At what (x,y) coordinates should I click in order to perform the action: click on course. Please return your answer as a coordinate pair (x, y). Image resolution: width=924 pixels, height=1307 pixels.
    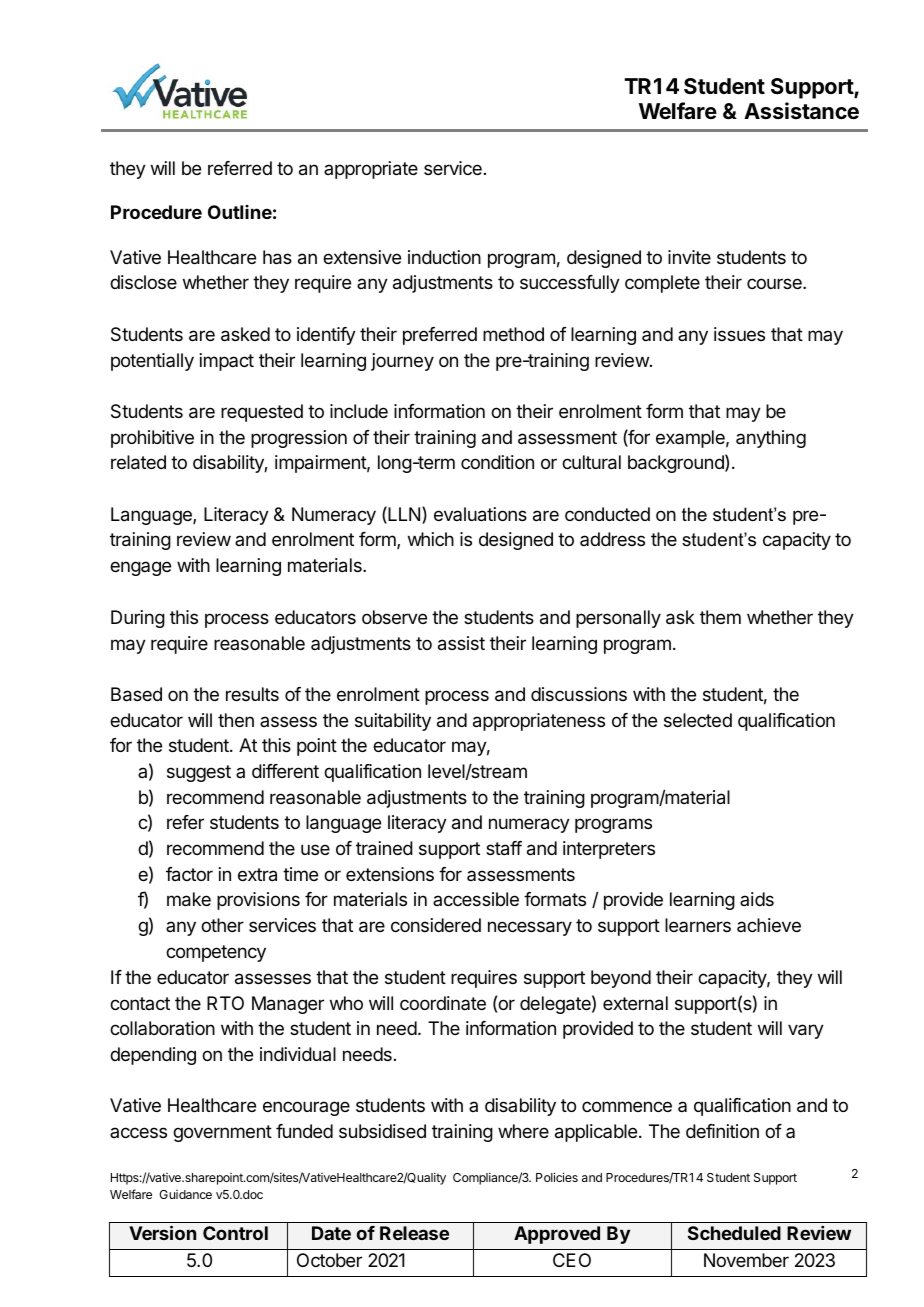
    Looking at the image, I should click on (775, 283).
